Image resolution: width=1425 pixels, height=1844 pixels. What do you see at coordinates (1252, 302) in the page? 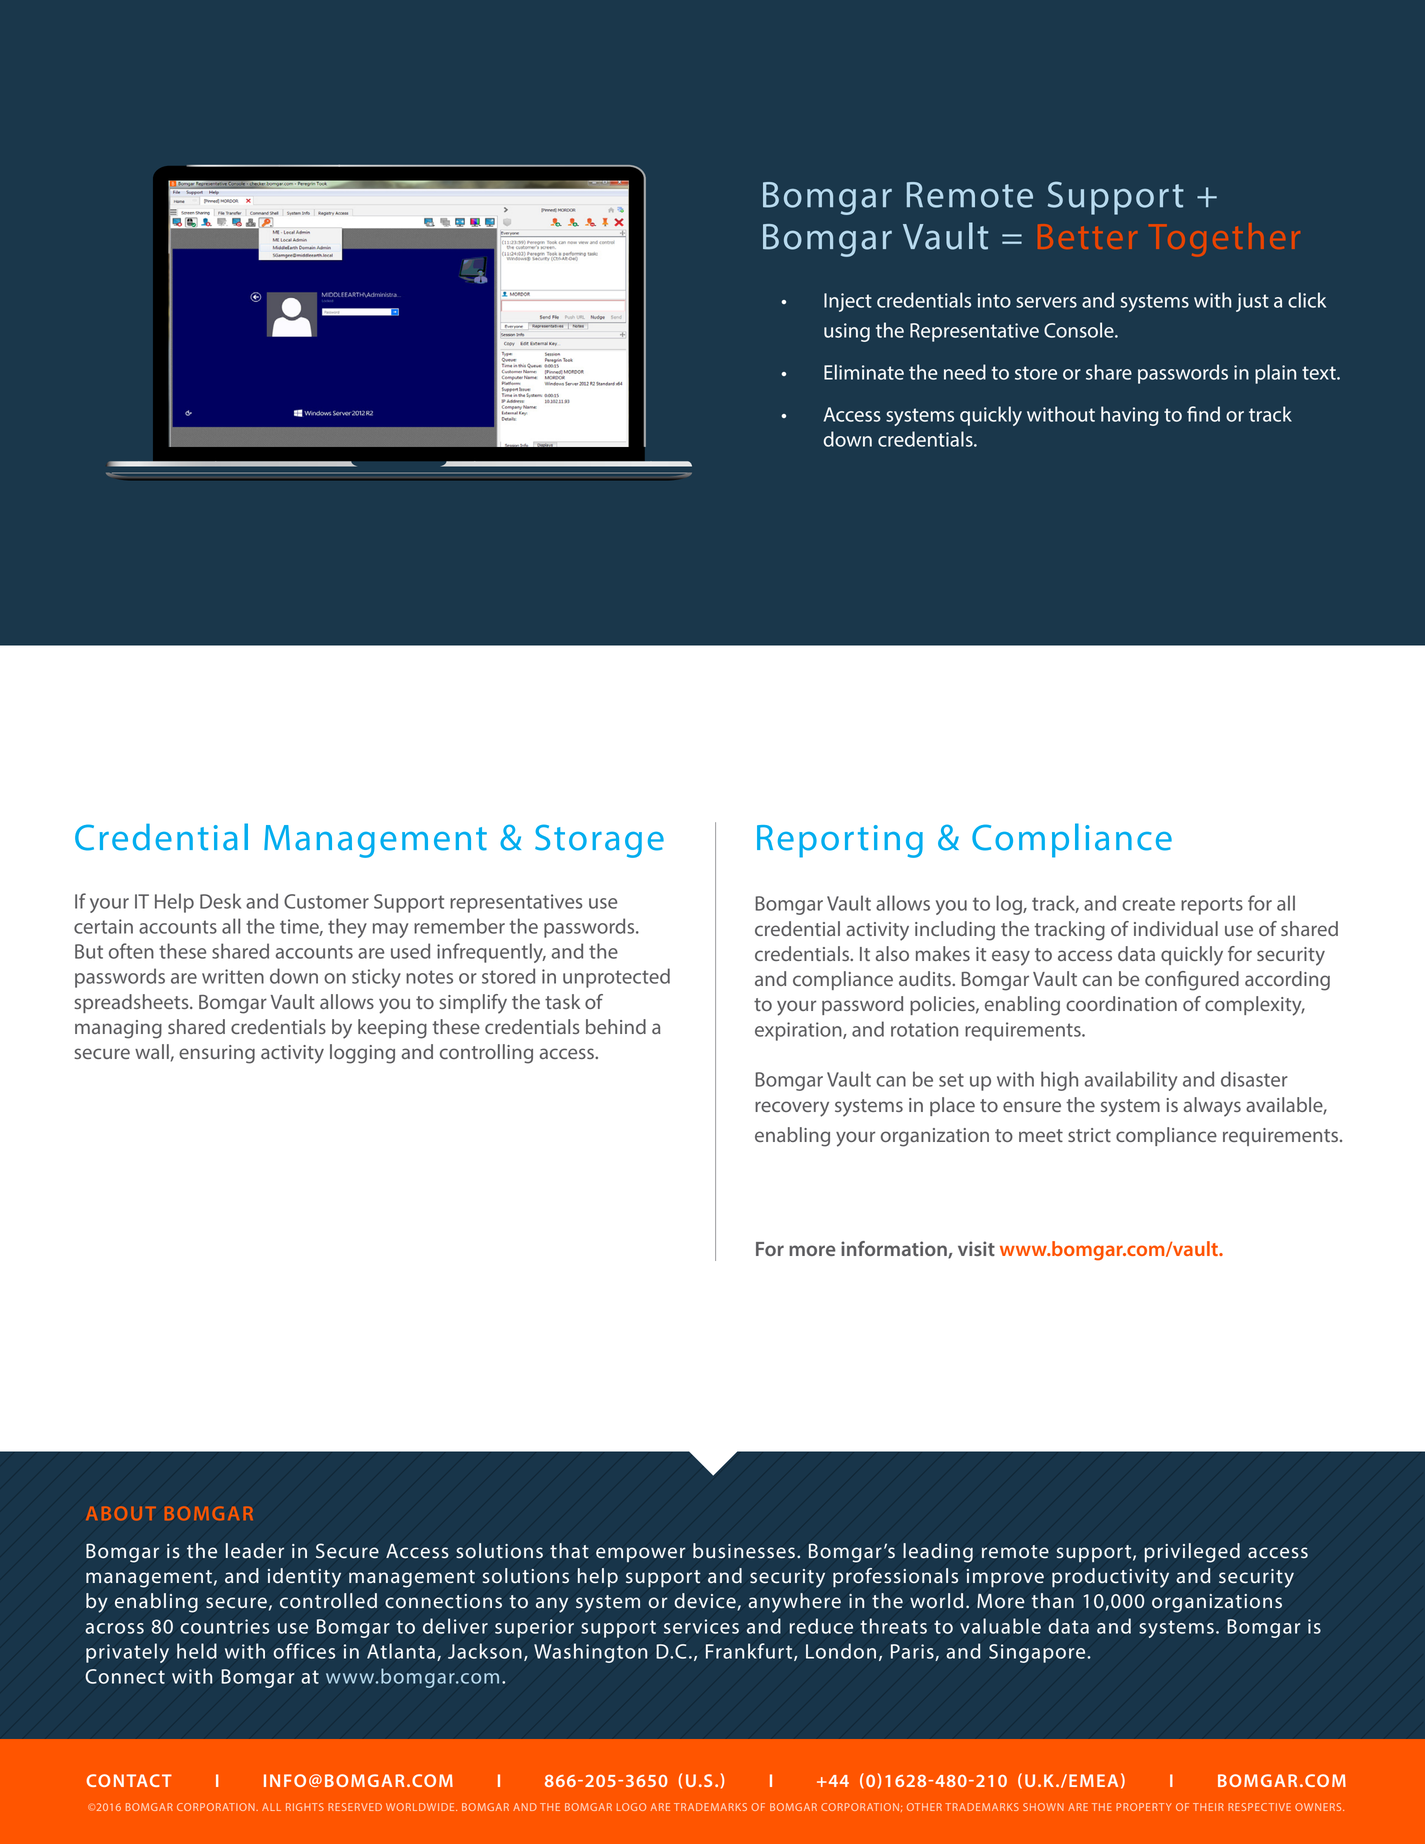
I see `just` at bounding box center [1252, 302].
